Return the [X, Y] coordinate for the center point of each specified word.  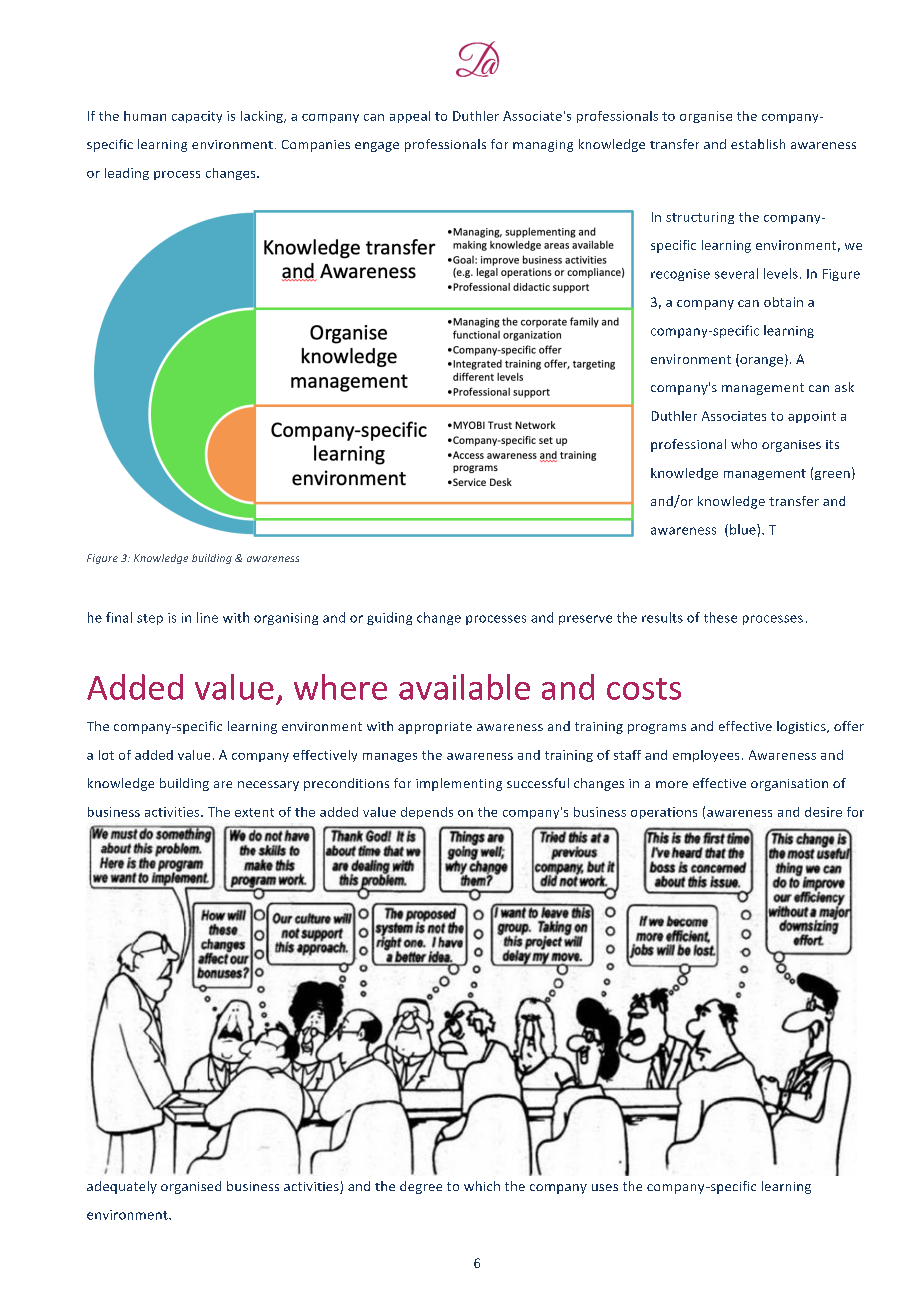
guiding [389, 618]
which [482, 1186]
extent [254, 812]
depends [427, 813]
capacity [197, 117]
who [744, 444]
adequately [122, 1187]
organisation [789, 785]
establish [758, 144]
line [207, 617]
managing [543, 146]
